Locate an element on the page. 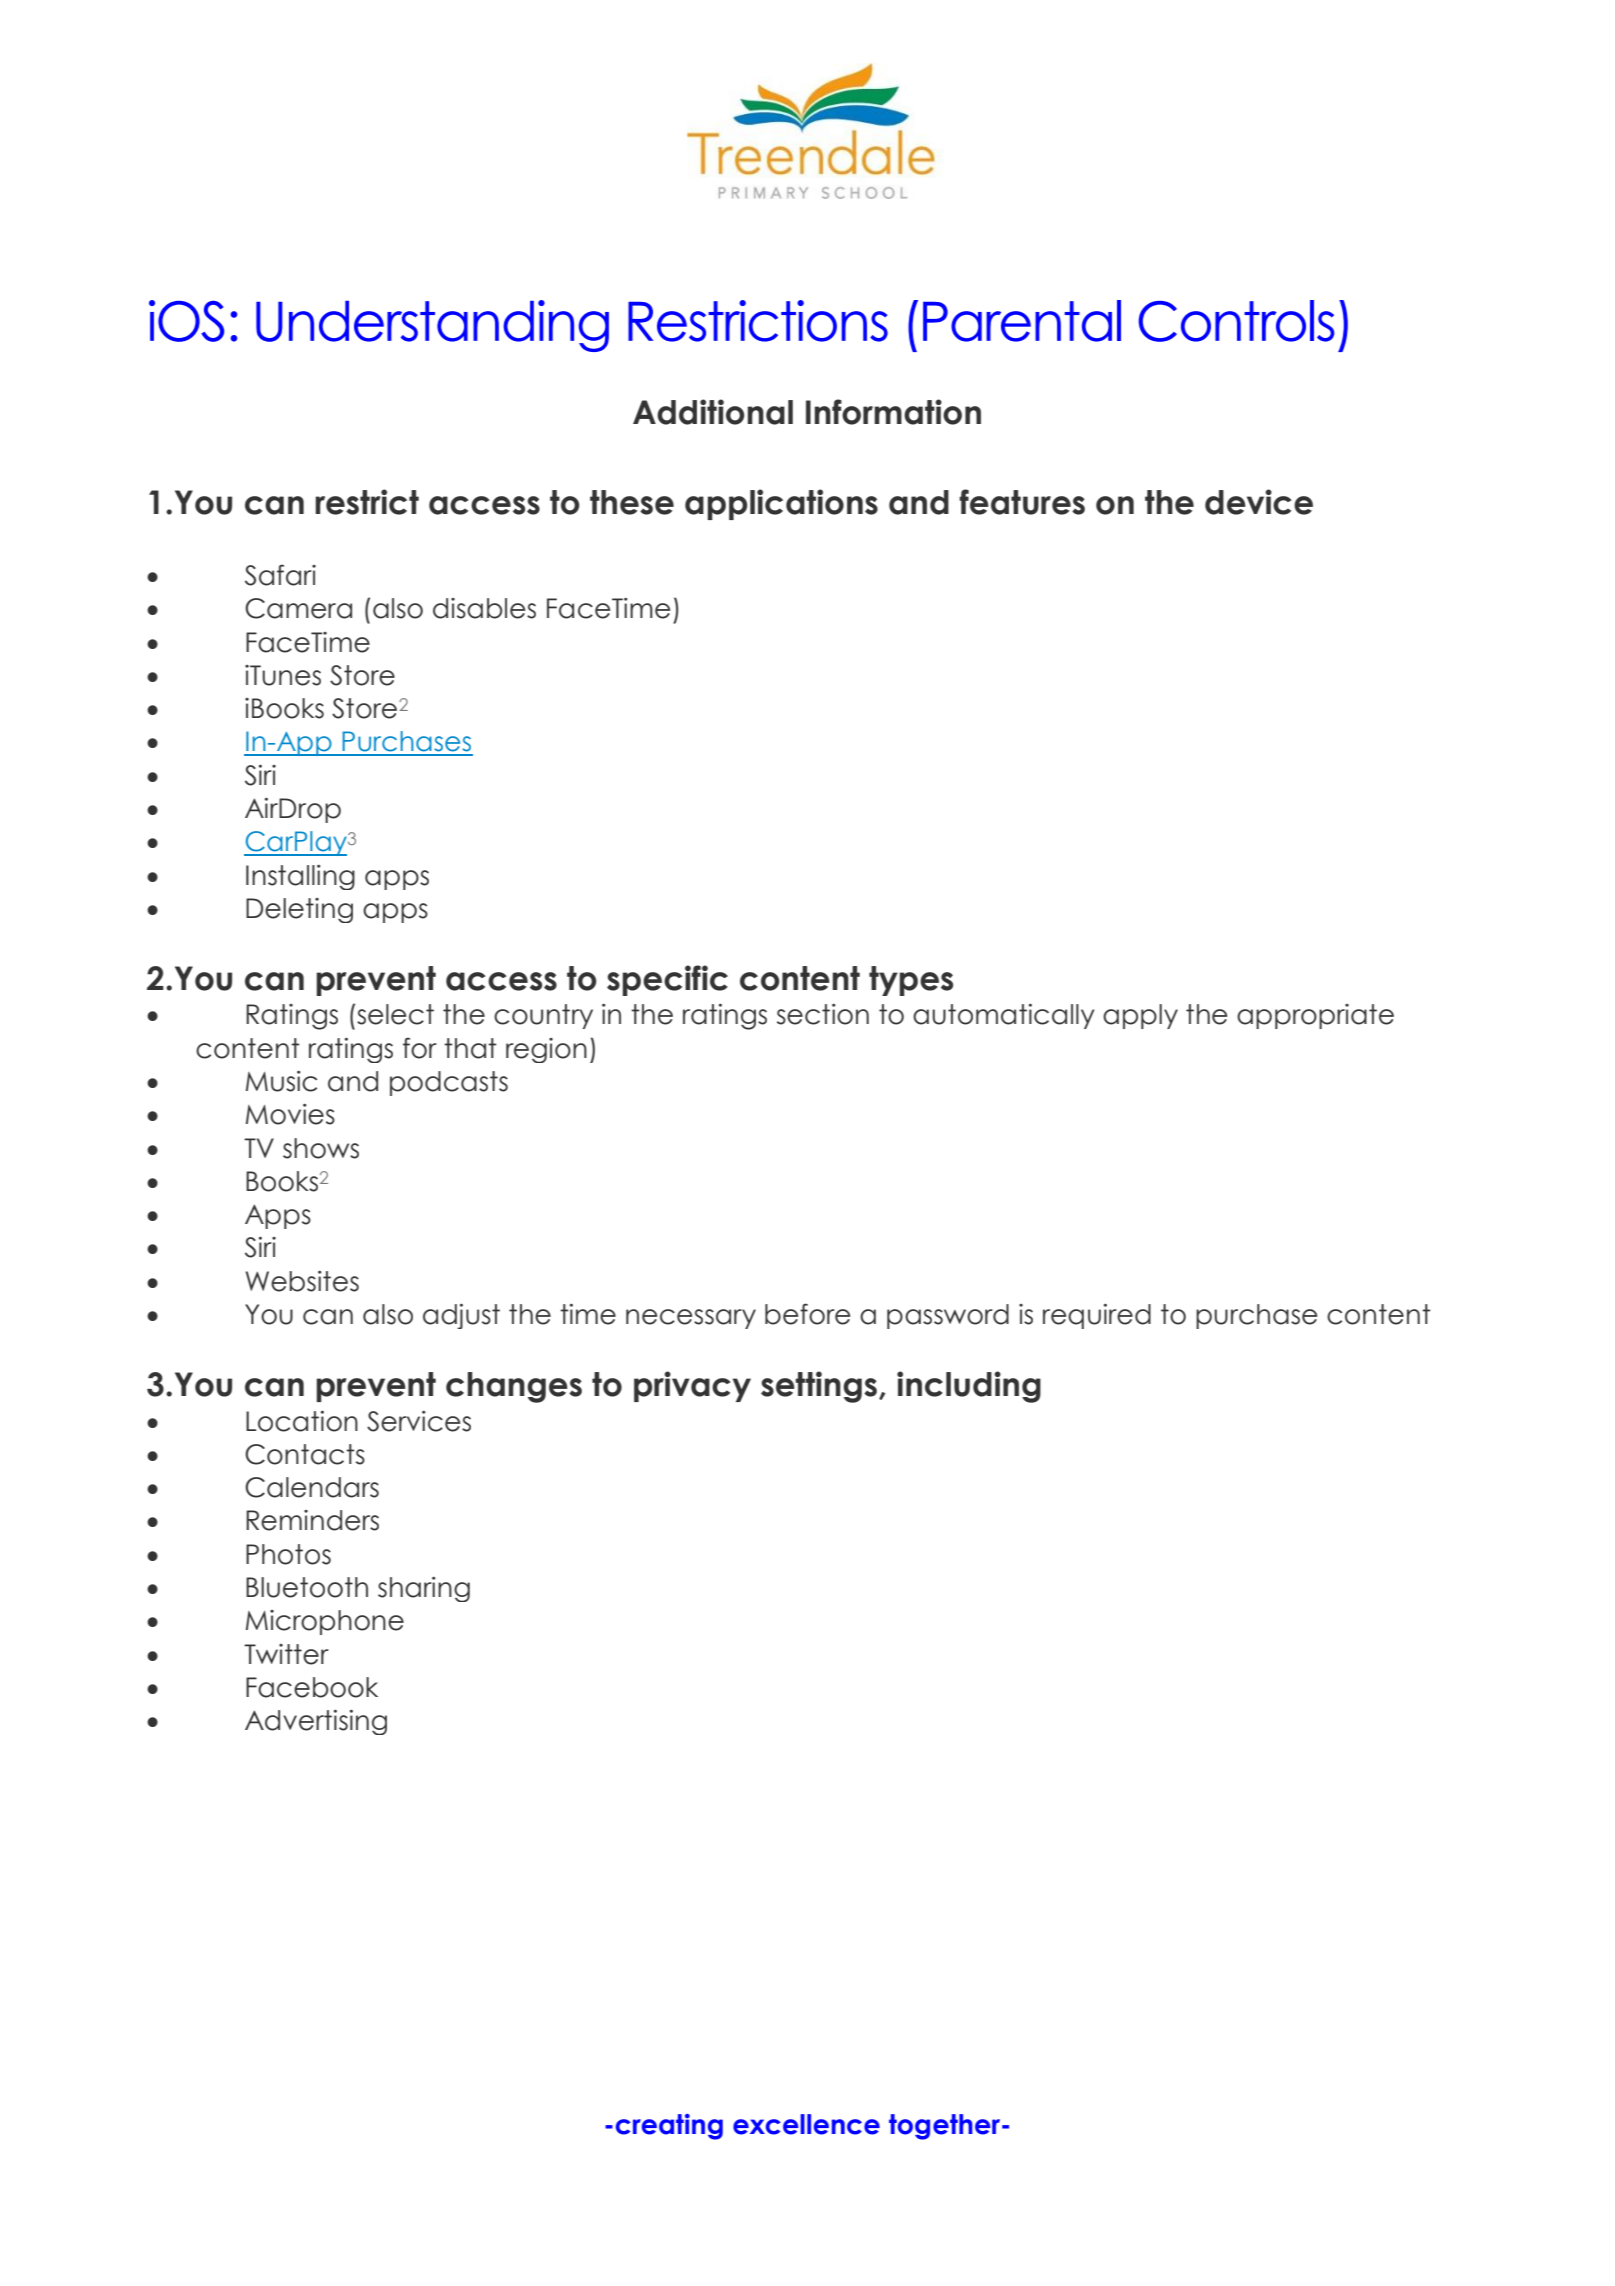 Image resolution: width=1615 pixels, height=2286 pixels. types is located at coordinates (911, 981).
